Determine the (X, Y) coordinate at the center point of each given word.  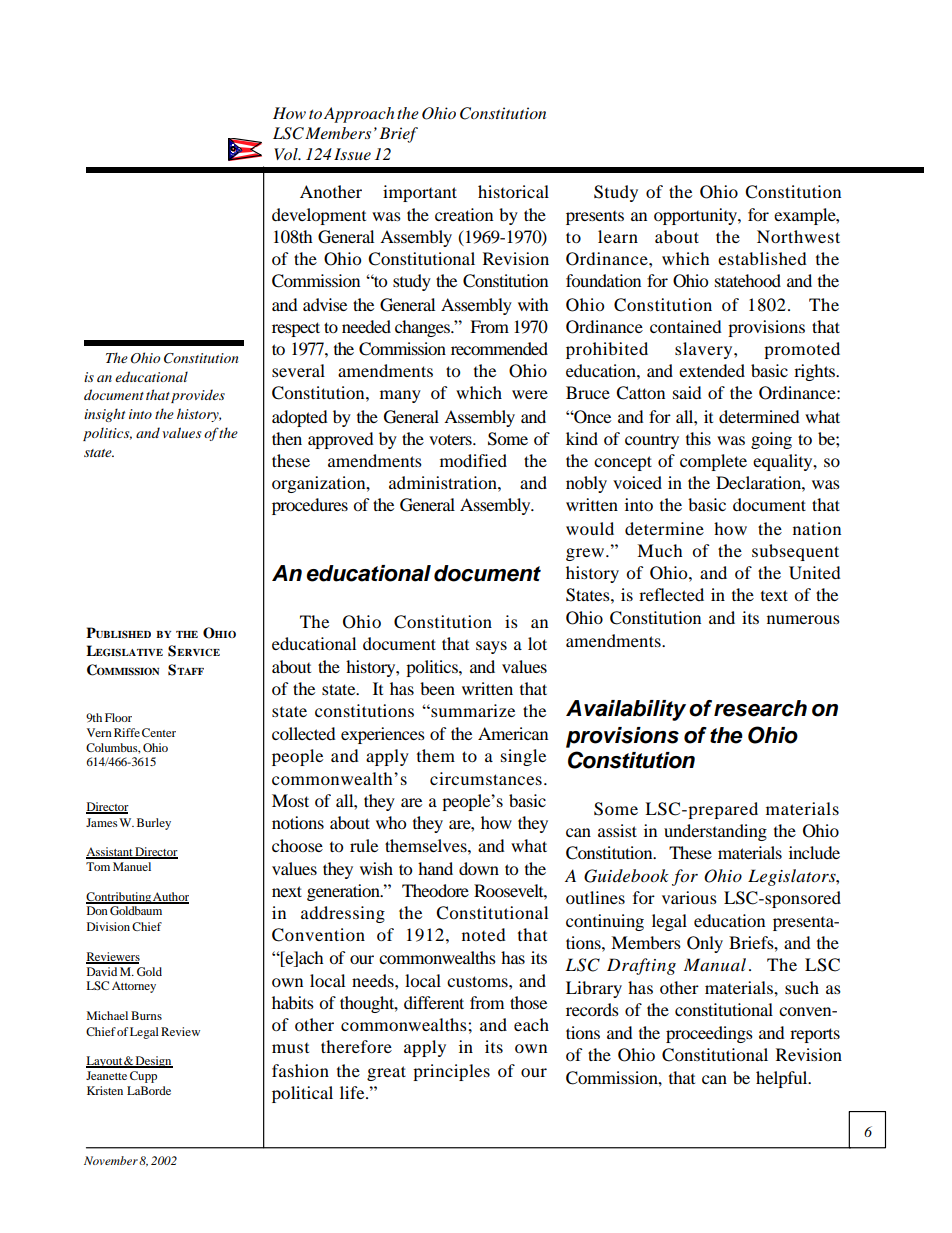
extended (712, 370)
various (689, 897)
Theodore (435, 890)
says (491, 647)
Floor (118, 717)
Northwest (798, 236)
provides (198, 396)
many (400, 396)
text (774, 595)
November (111, 1160)
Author (170, 898)
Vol (287, 154)
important (420, 193)
